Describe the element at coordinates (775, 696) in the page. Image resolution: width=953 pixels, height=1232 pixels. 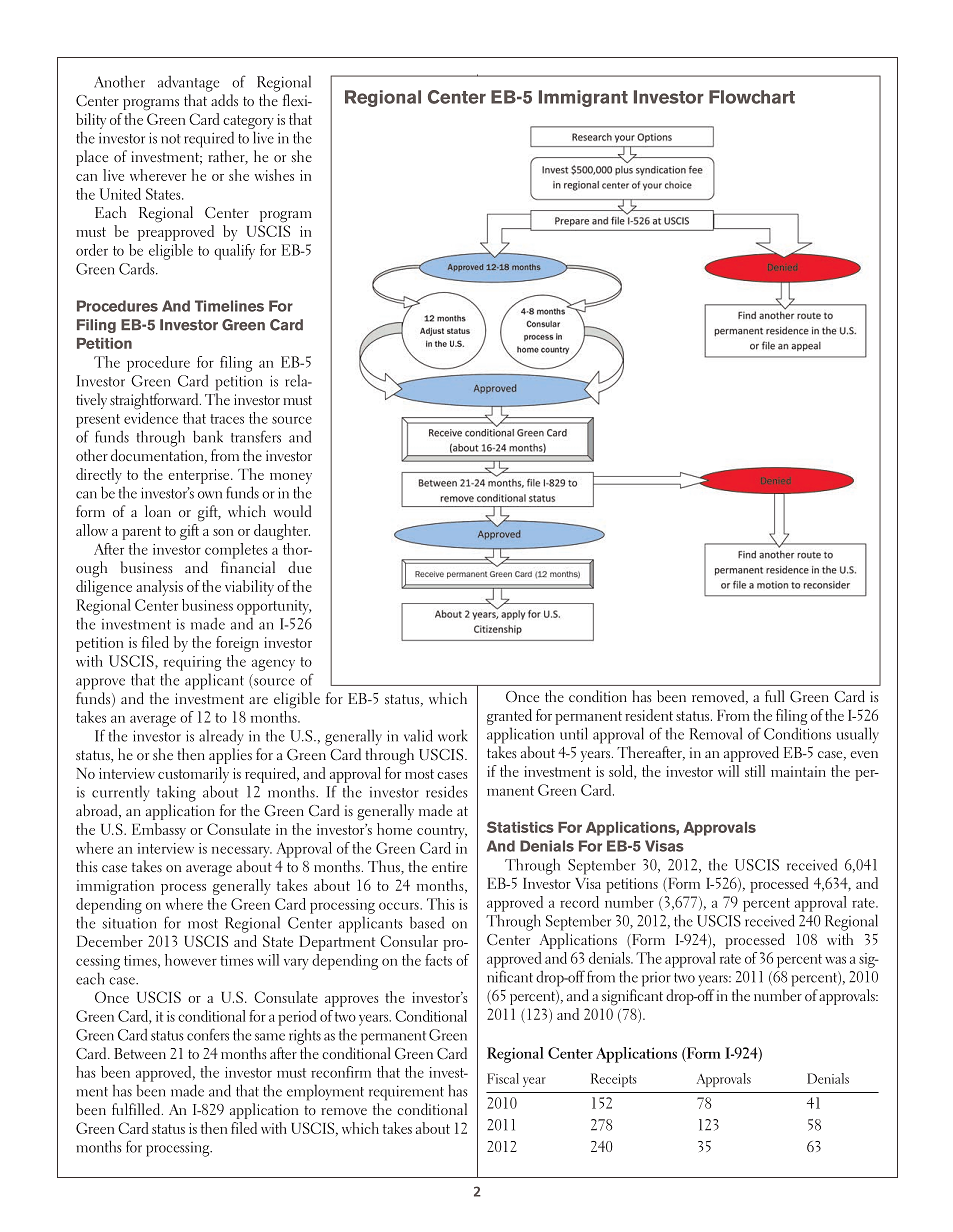
I see `full` at that location.
